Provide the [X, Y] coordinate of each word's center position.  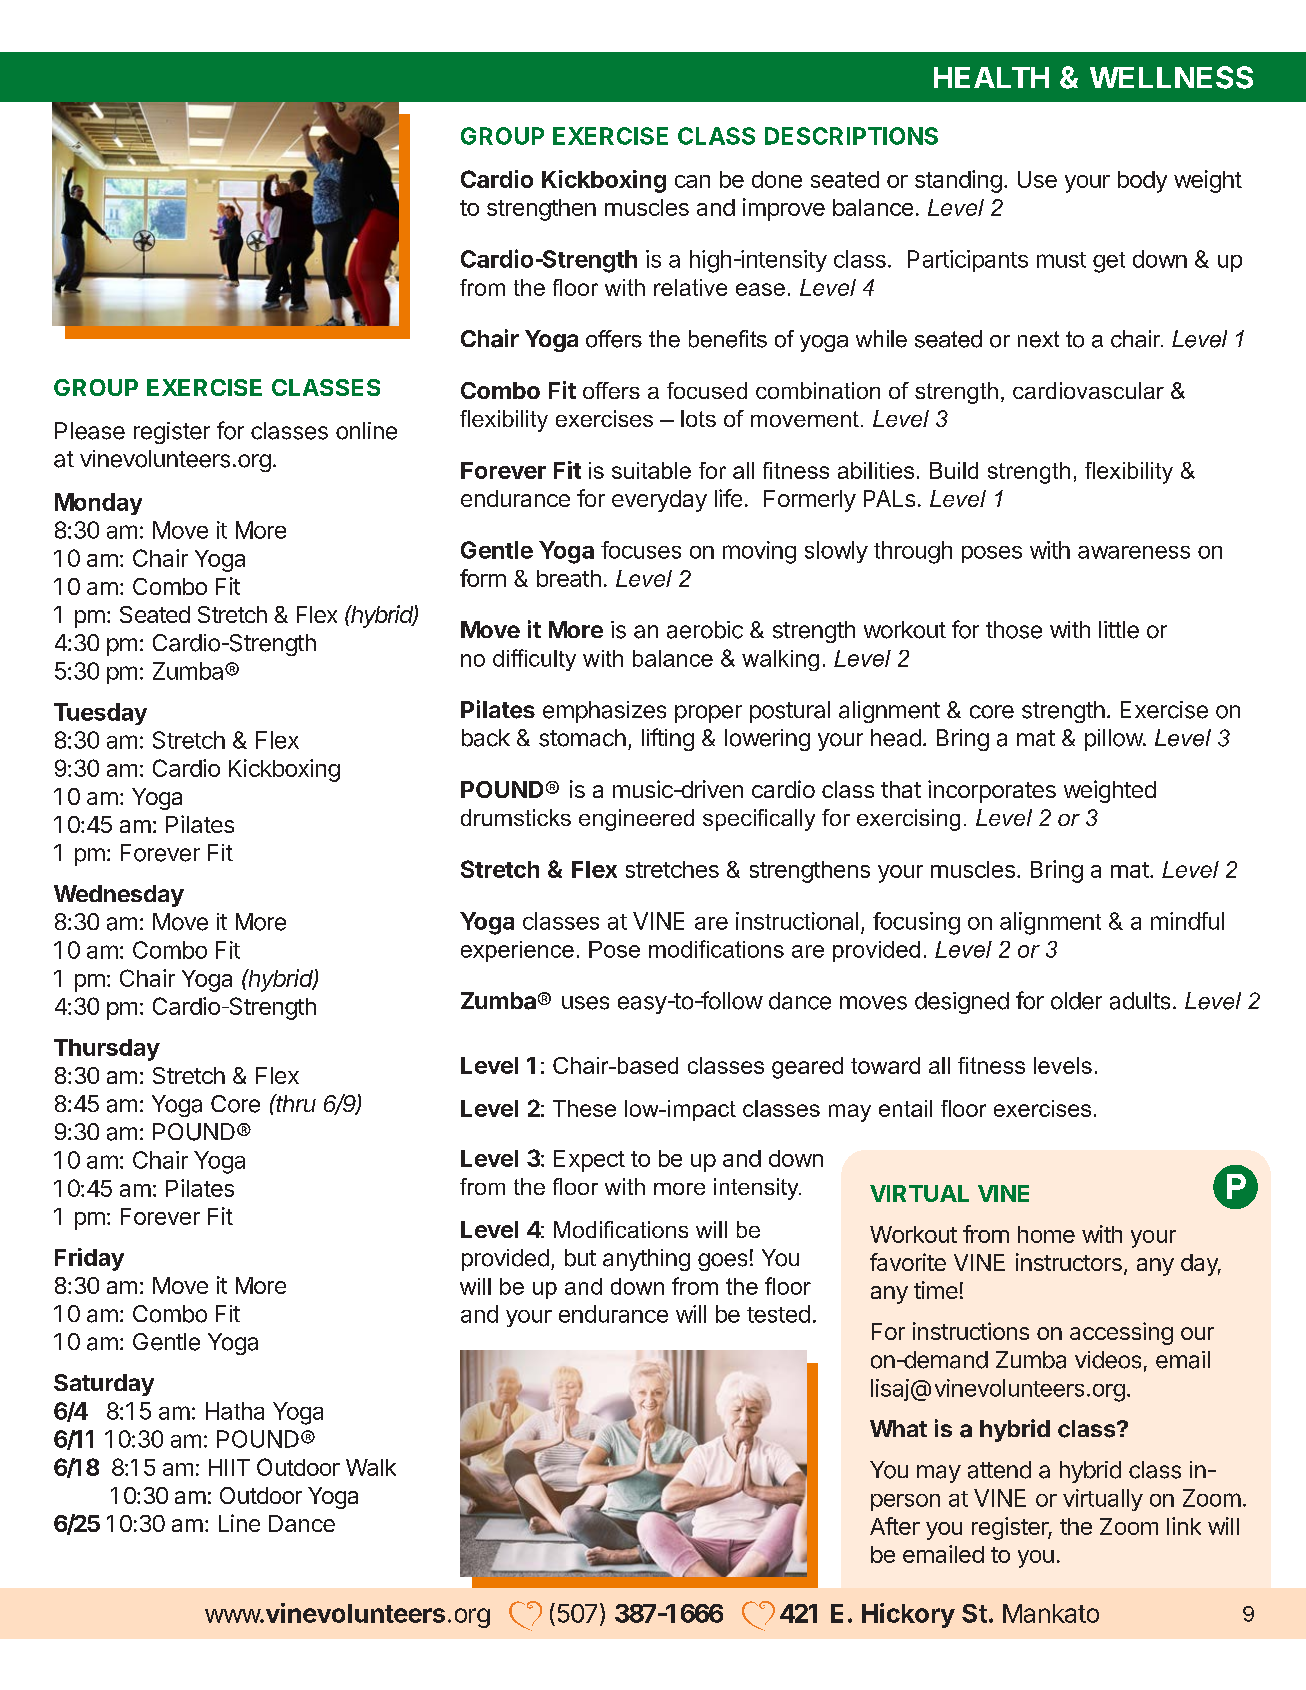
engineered [636, 820]
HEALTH [991, 77]
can [692, 181]
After [895, 1526]
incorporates [992, 791]
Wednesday [119, 896]
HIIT [229, 1467]
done [777, 179]
